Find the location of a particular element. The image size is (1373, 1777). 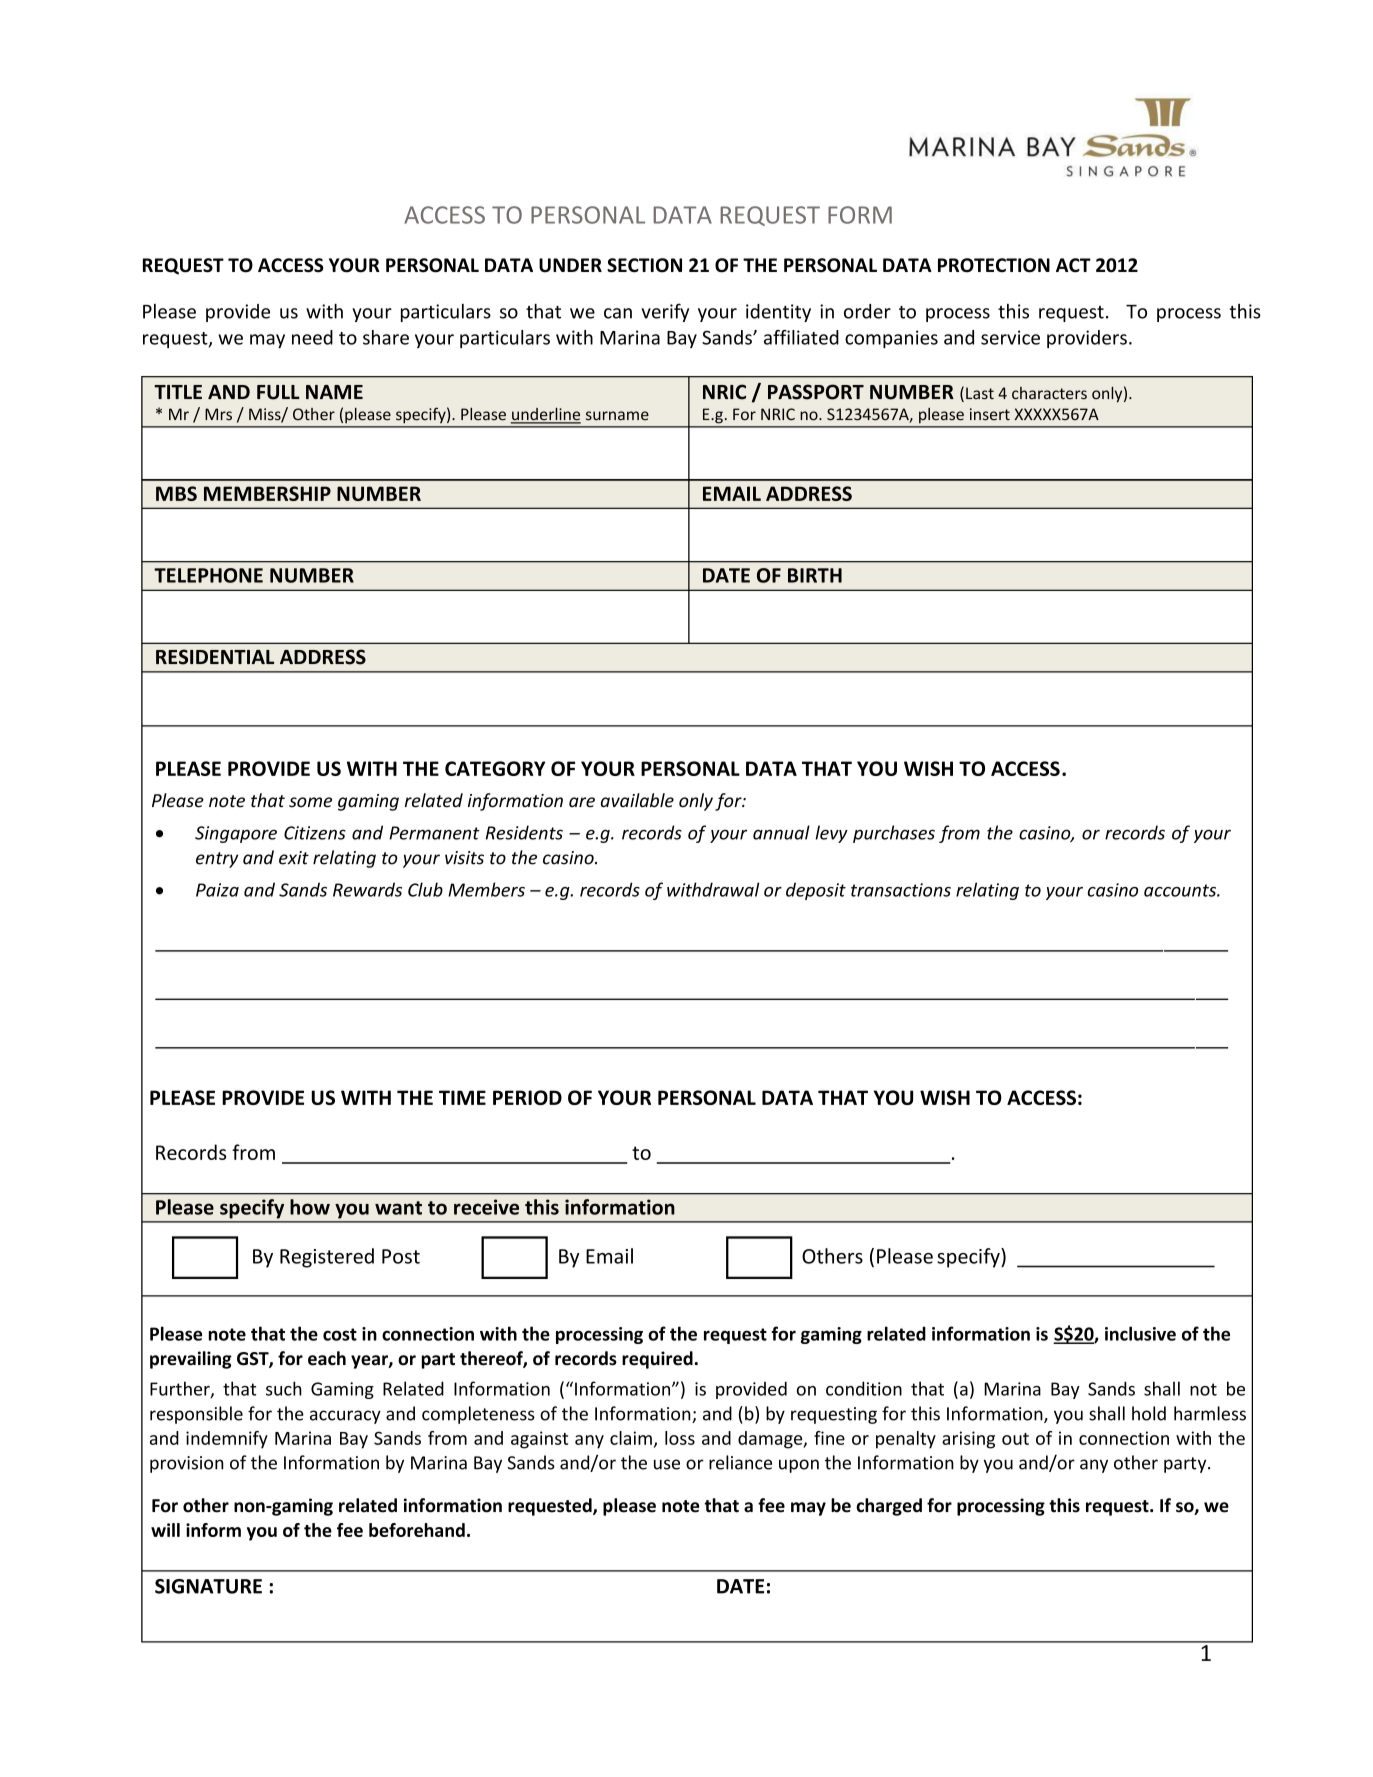

need is located at coordinates (312, 337).
